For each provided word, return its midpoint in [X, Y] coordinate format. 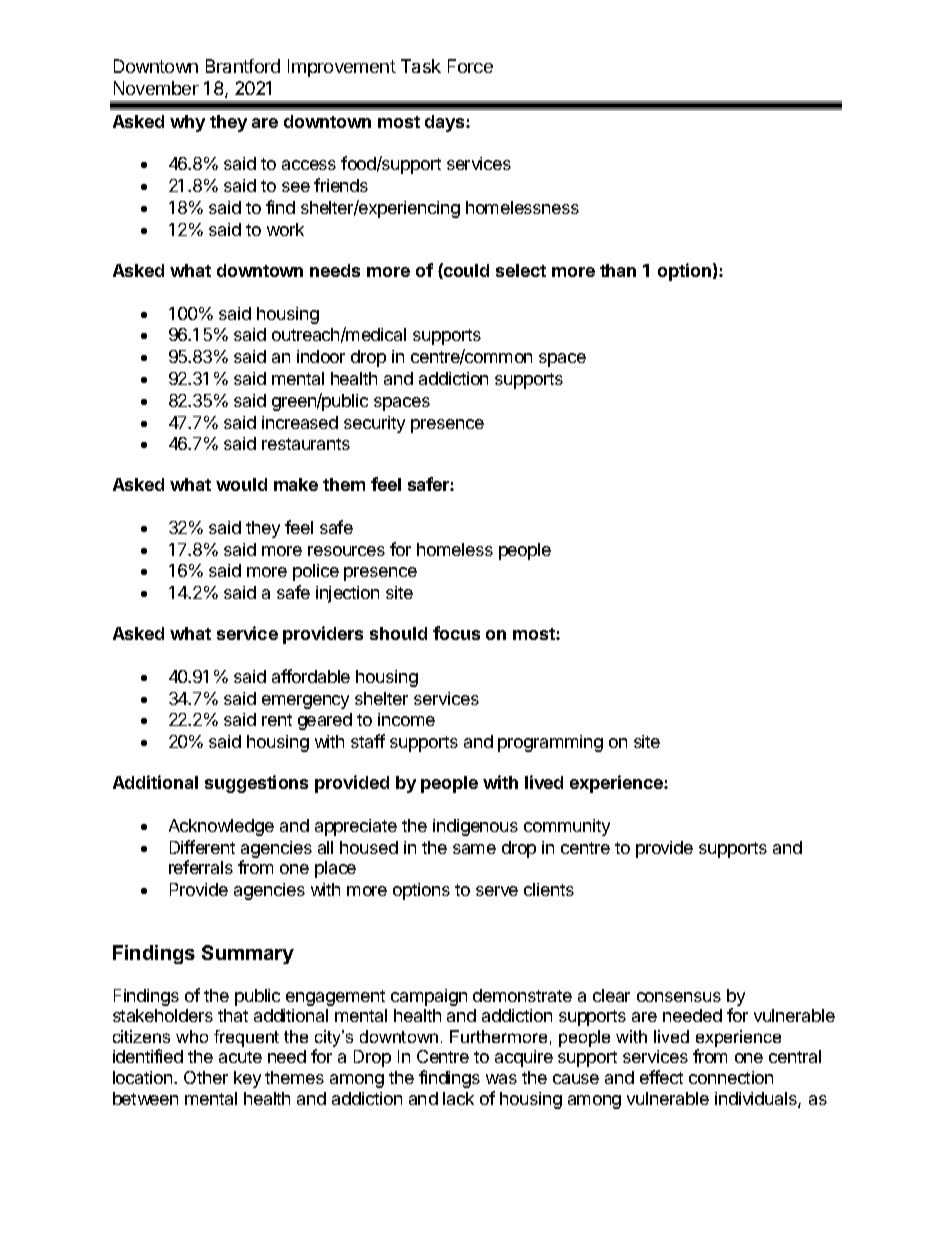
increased [300, 422]
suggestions [256, 784]
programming [550, 743]
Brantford [243, 66]
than [618, 270]
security [374, 424]
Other [206, 1077]
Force [470, 66]
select [521, 270]
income [406, 719]
